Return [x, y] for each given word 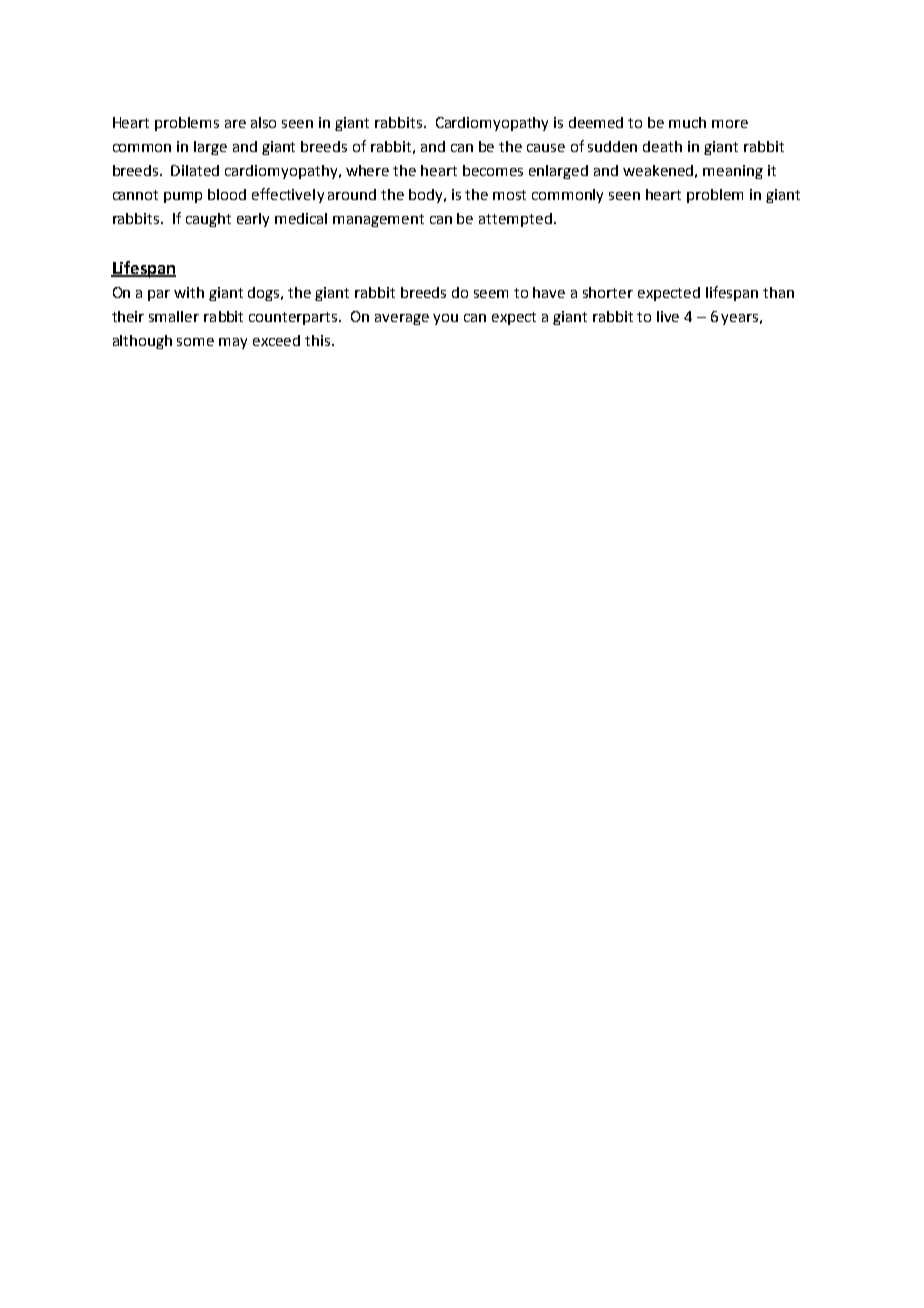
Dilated [195, 170]
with [189, 292]
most [509, 195]
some [195, 342]
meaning [733, 172]
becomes [493, 170]
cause [546, 148]
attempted [515, 220]
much [687, 122]
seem [491, 294]
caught [208, 220]
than [778, 292]
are [235, 124]
